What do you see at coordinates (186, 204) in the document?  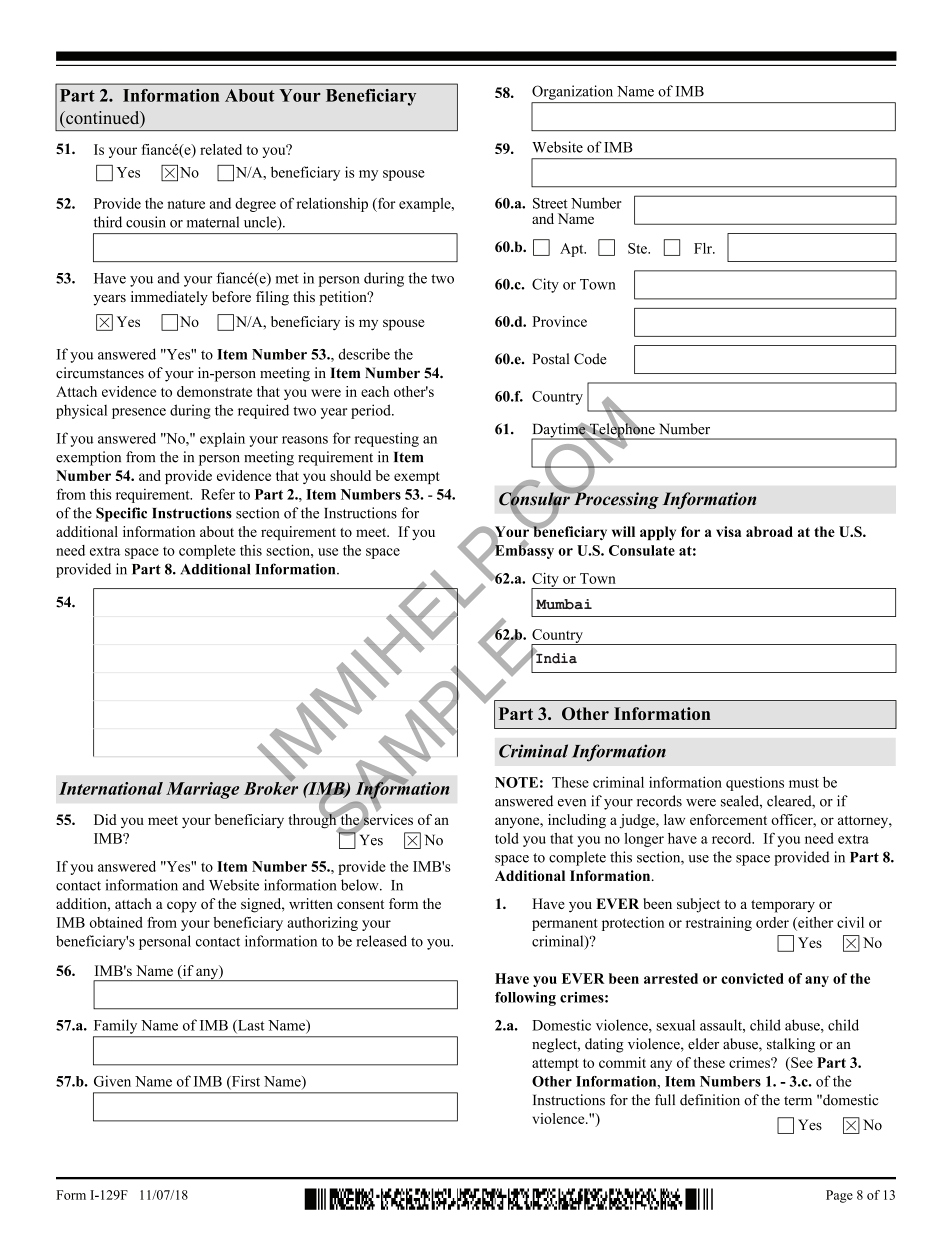 I see `nature` at bounding box center [186, 204].
